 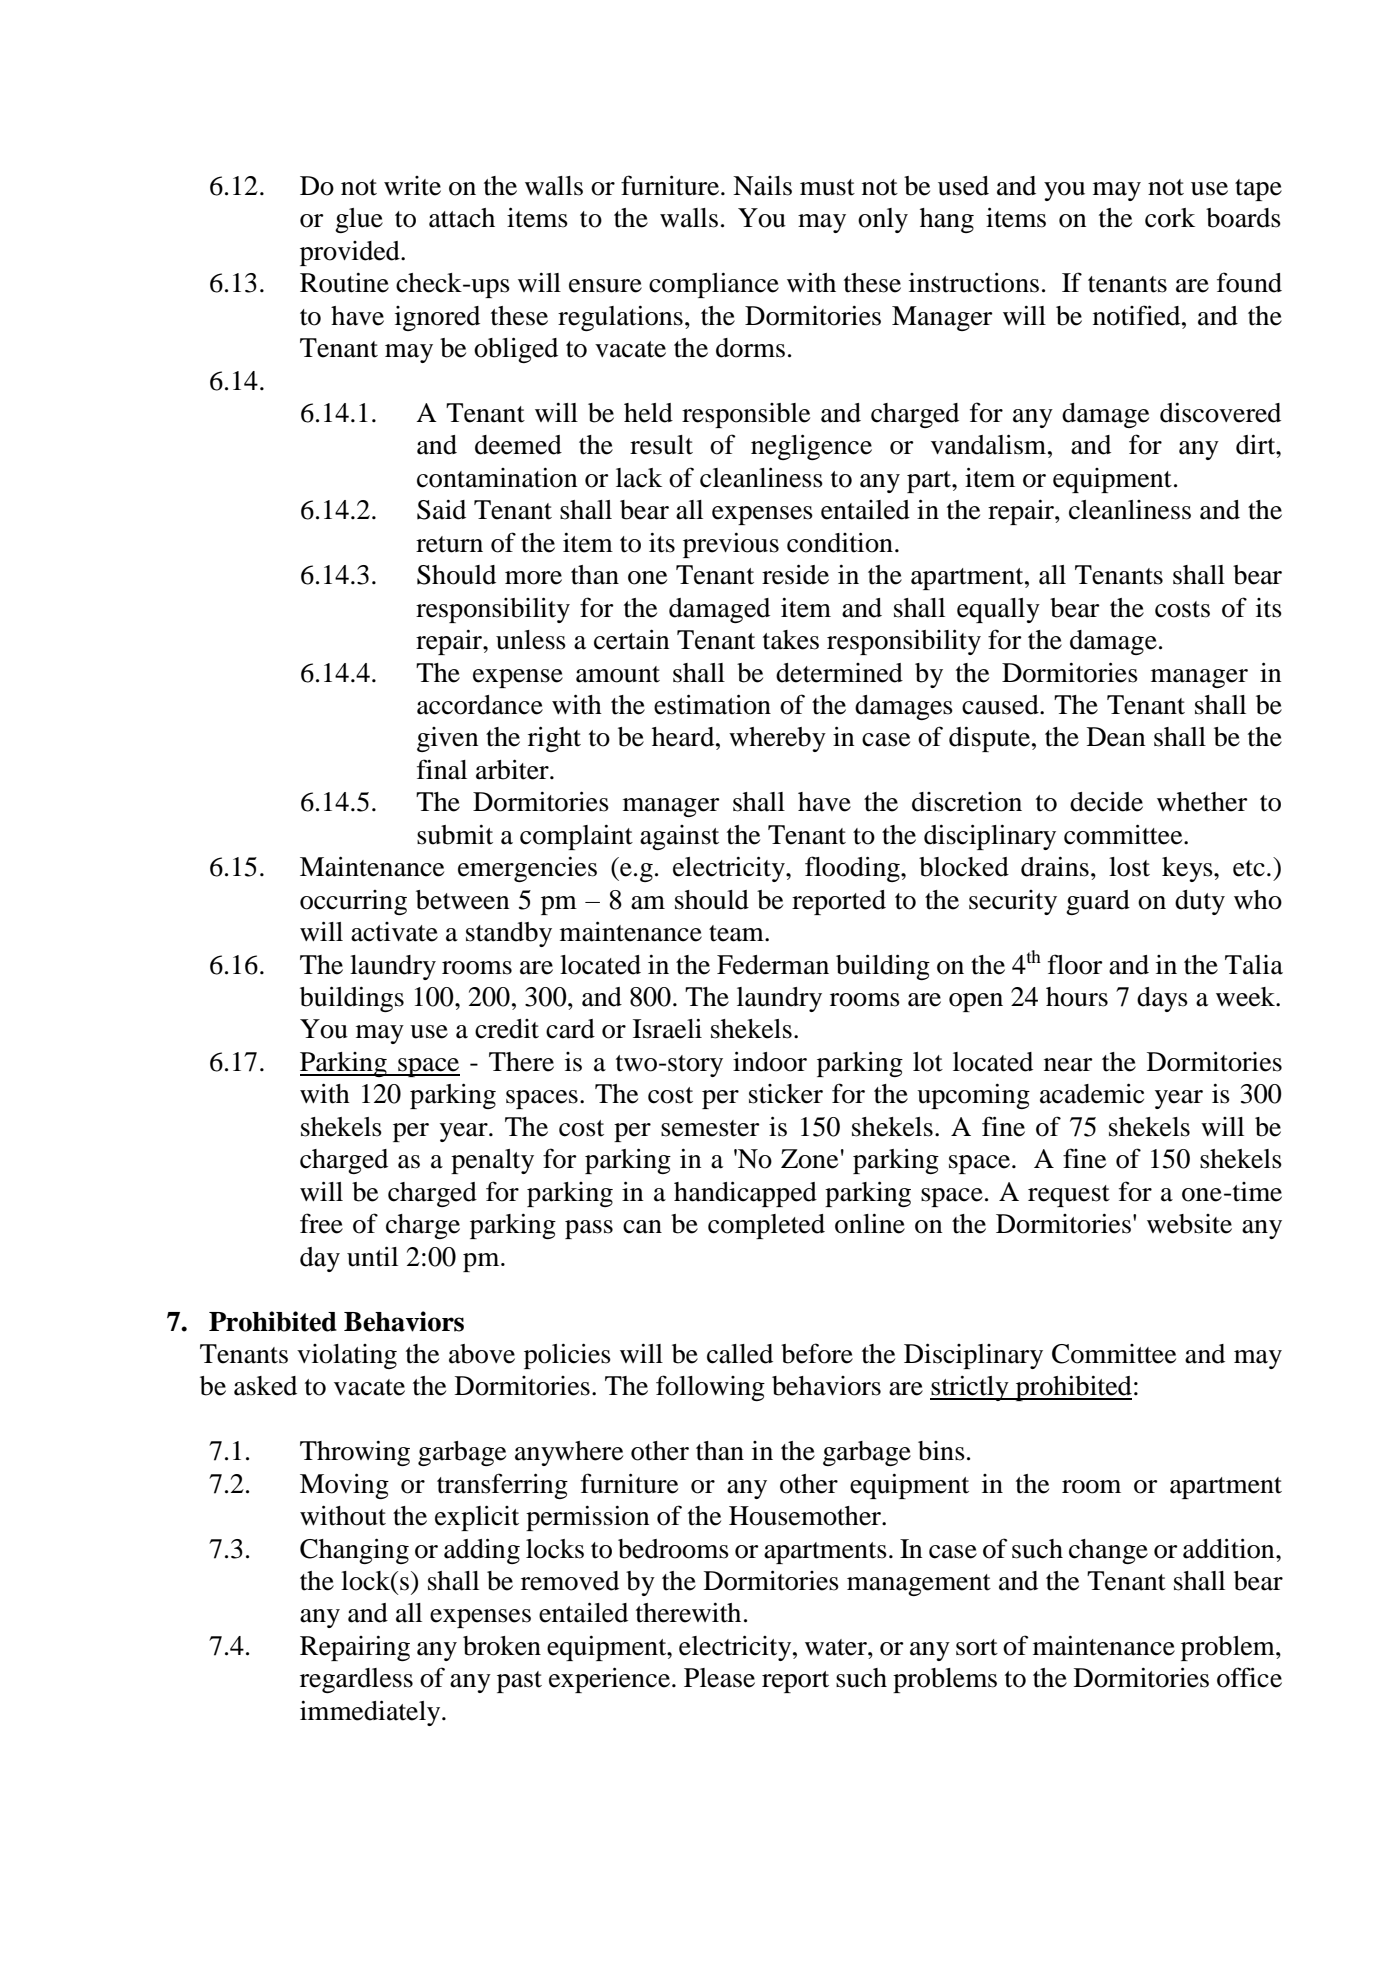 I want to click on regardless, so click(x=356, y=1680).
